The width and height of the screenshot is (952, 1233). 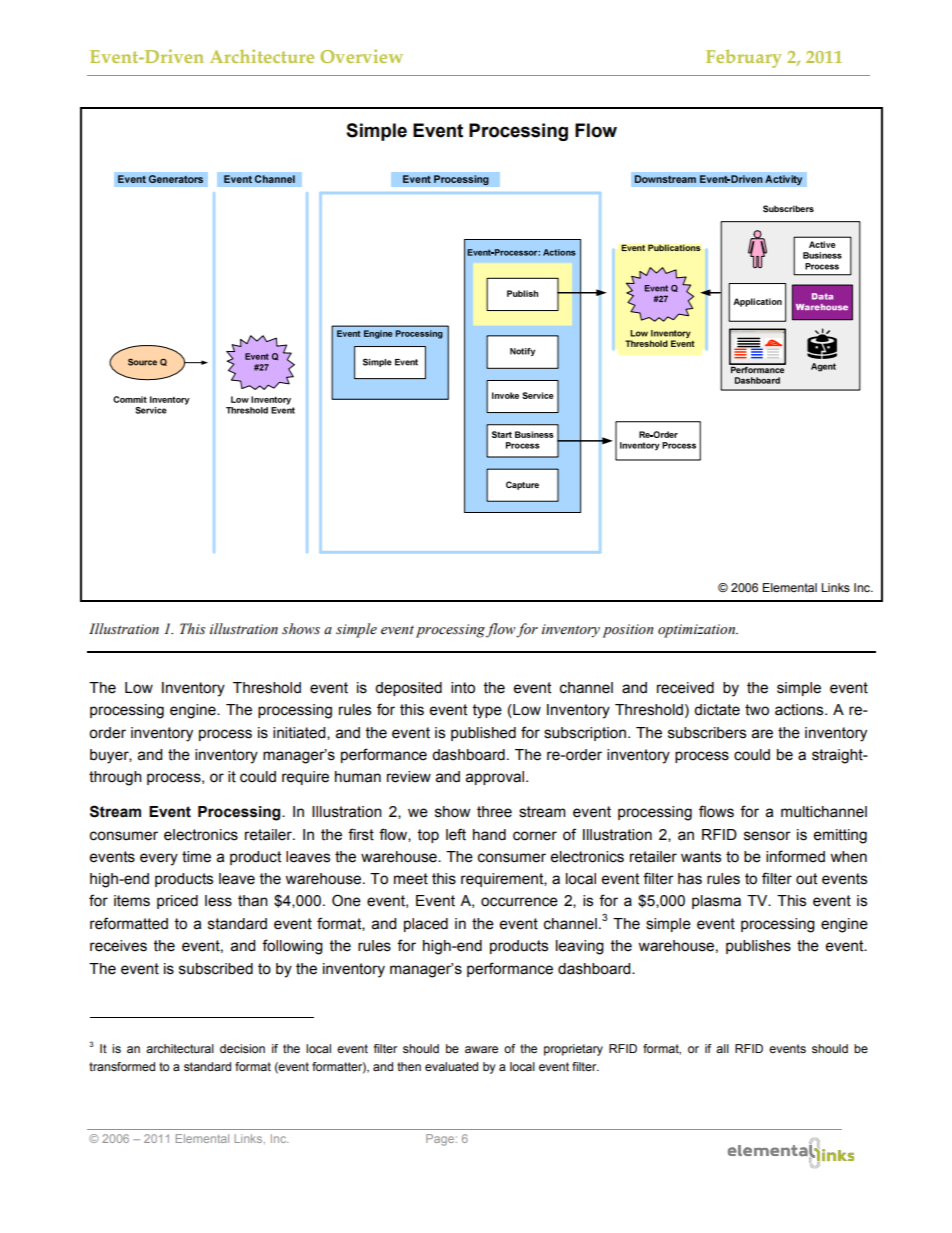 I want to click on architectural, so click(x=180, y=1048).
